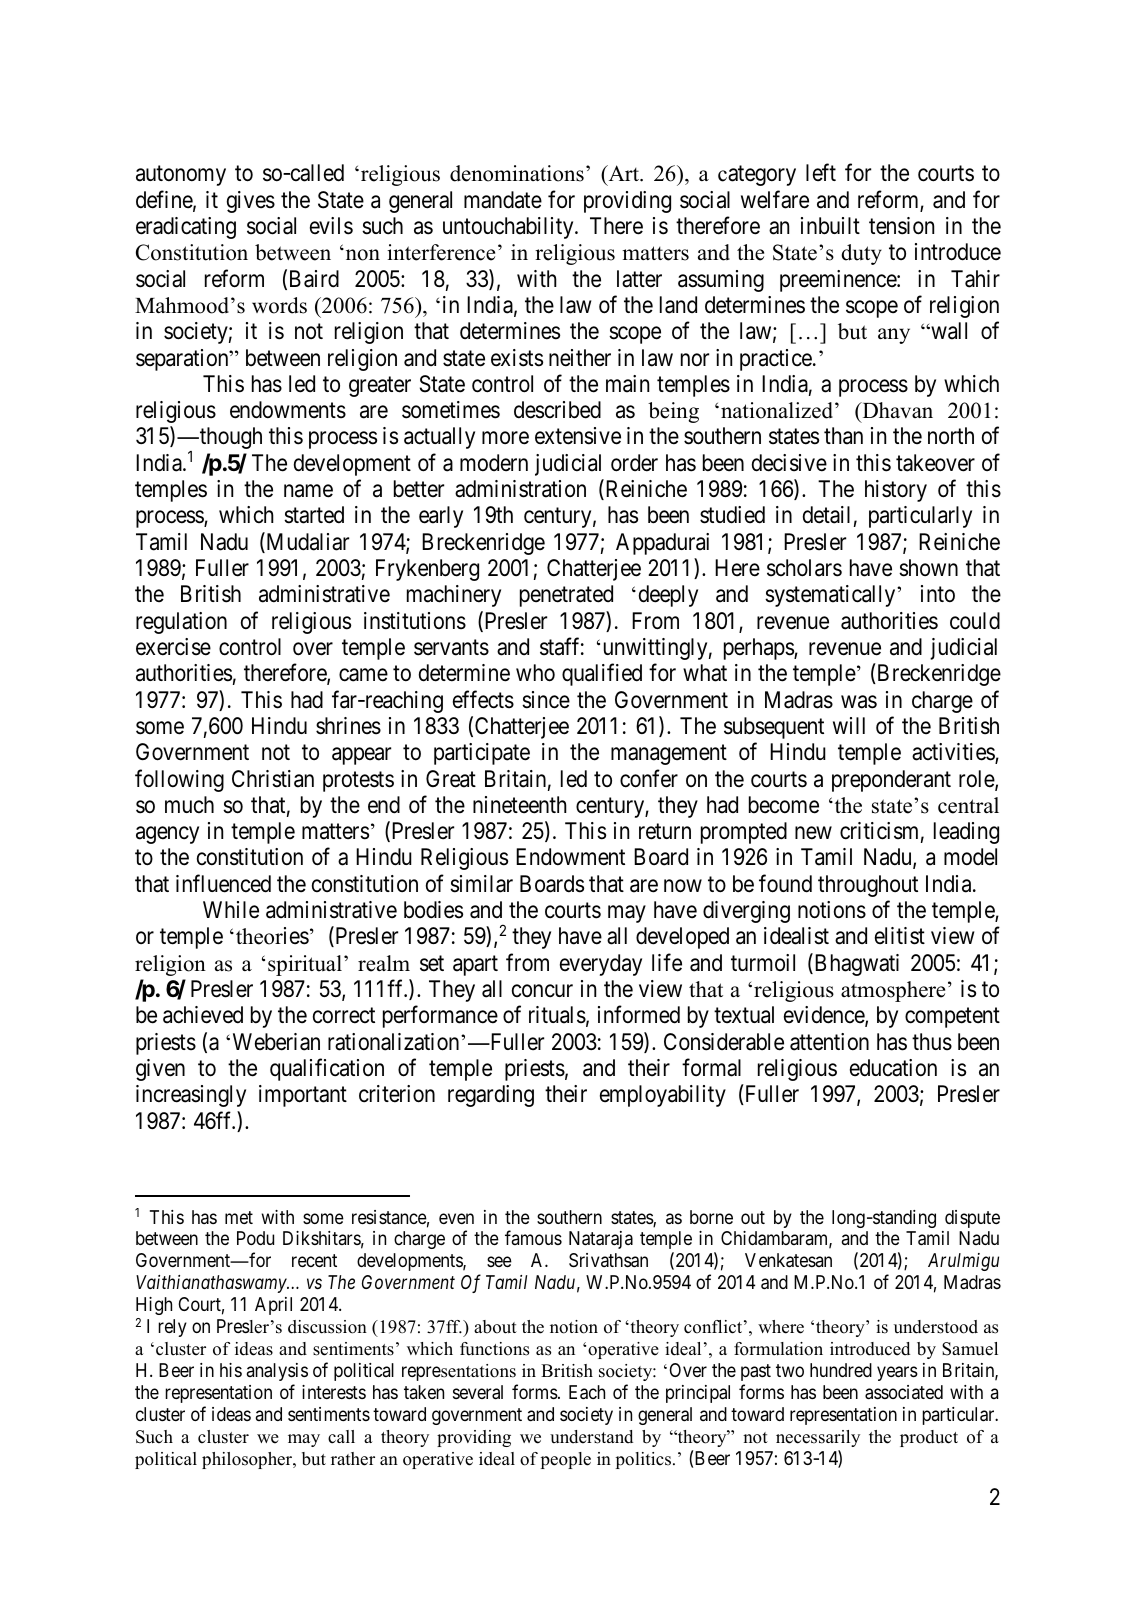 Image resolution: width=1135 pixels, height=1605 pixels. Describe the element at coordinates (901, 226) in the image. I see `tension` at that location.
